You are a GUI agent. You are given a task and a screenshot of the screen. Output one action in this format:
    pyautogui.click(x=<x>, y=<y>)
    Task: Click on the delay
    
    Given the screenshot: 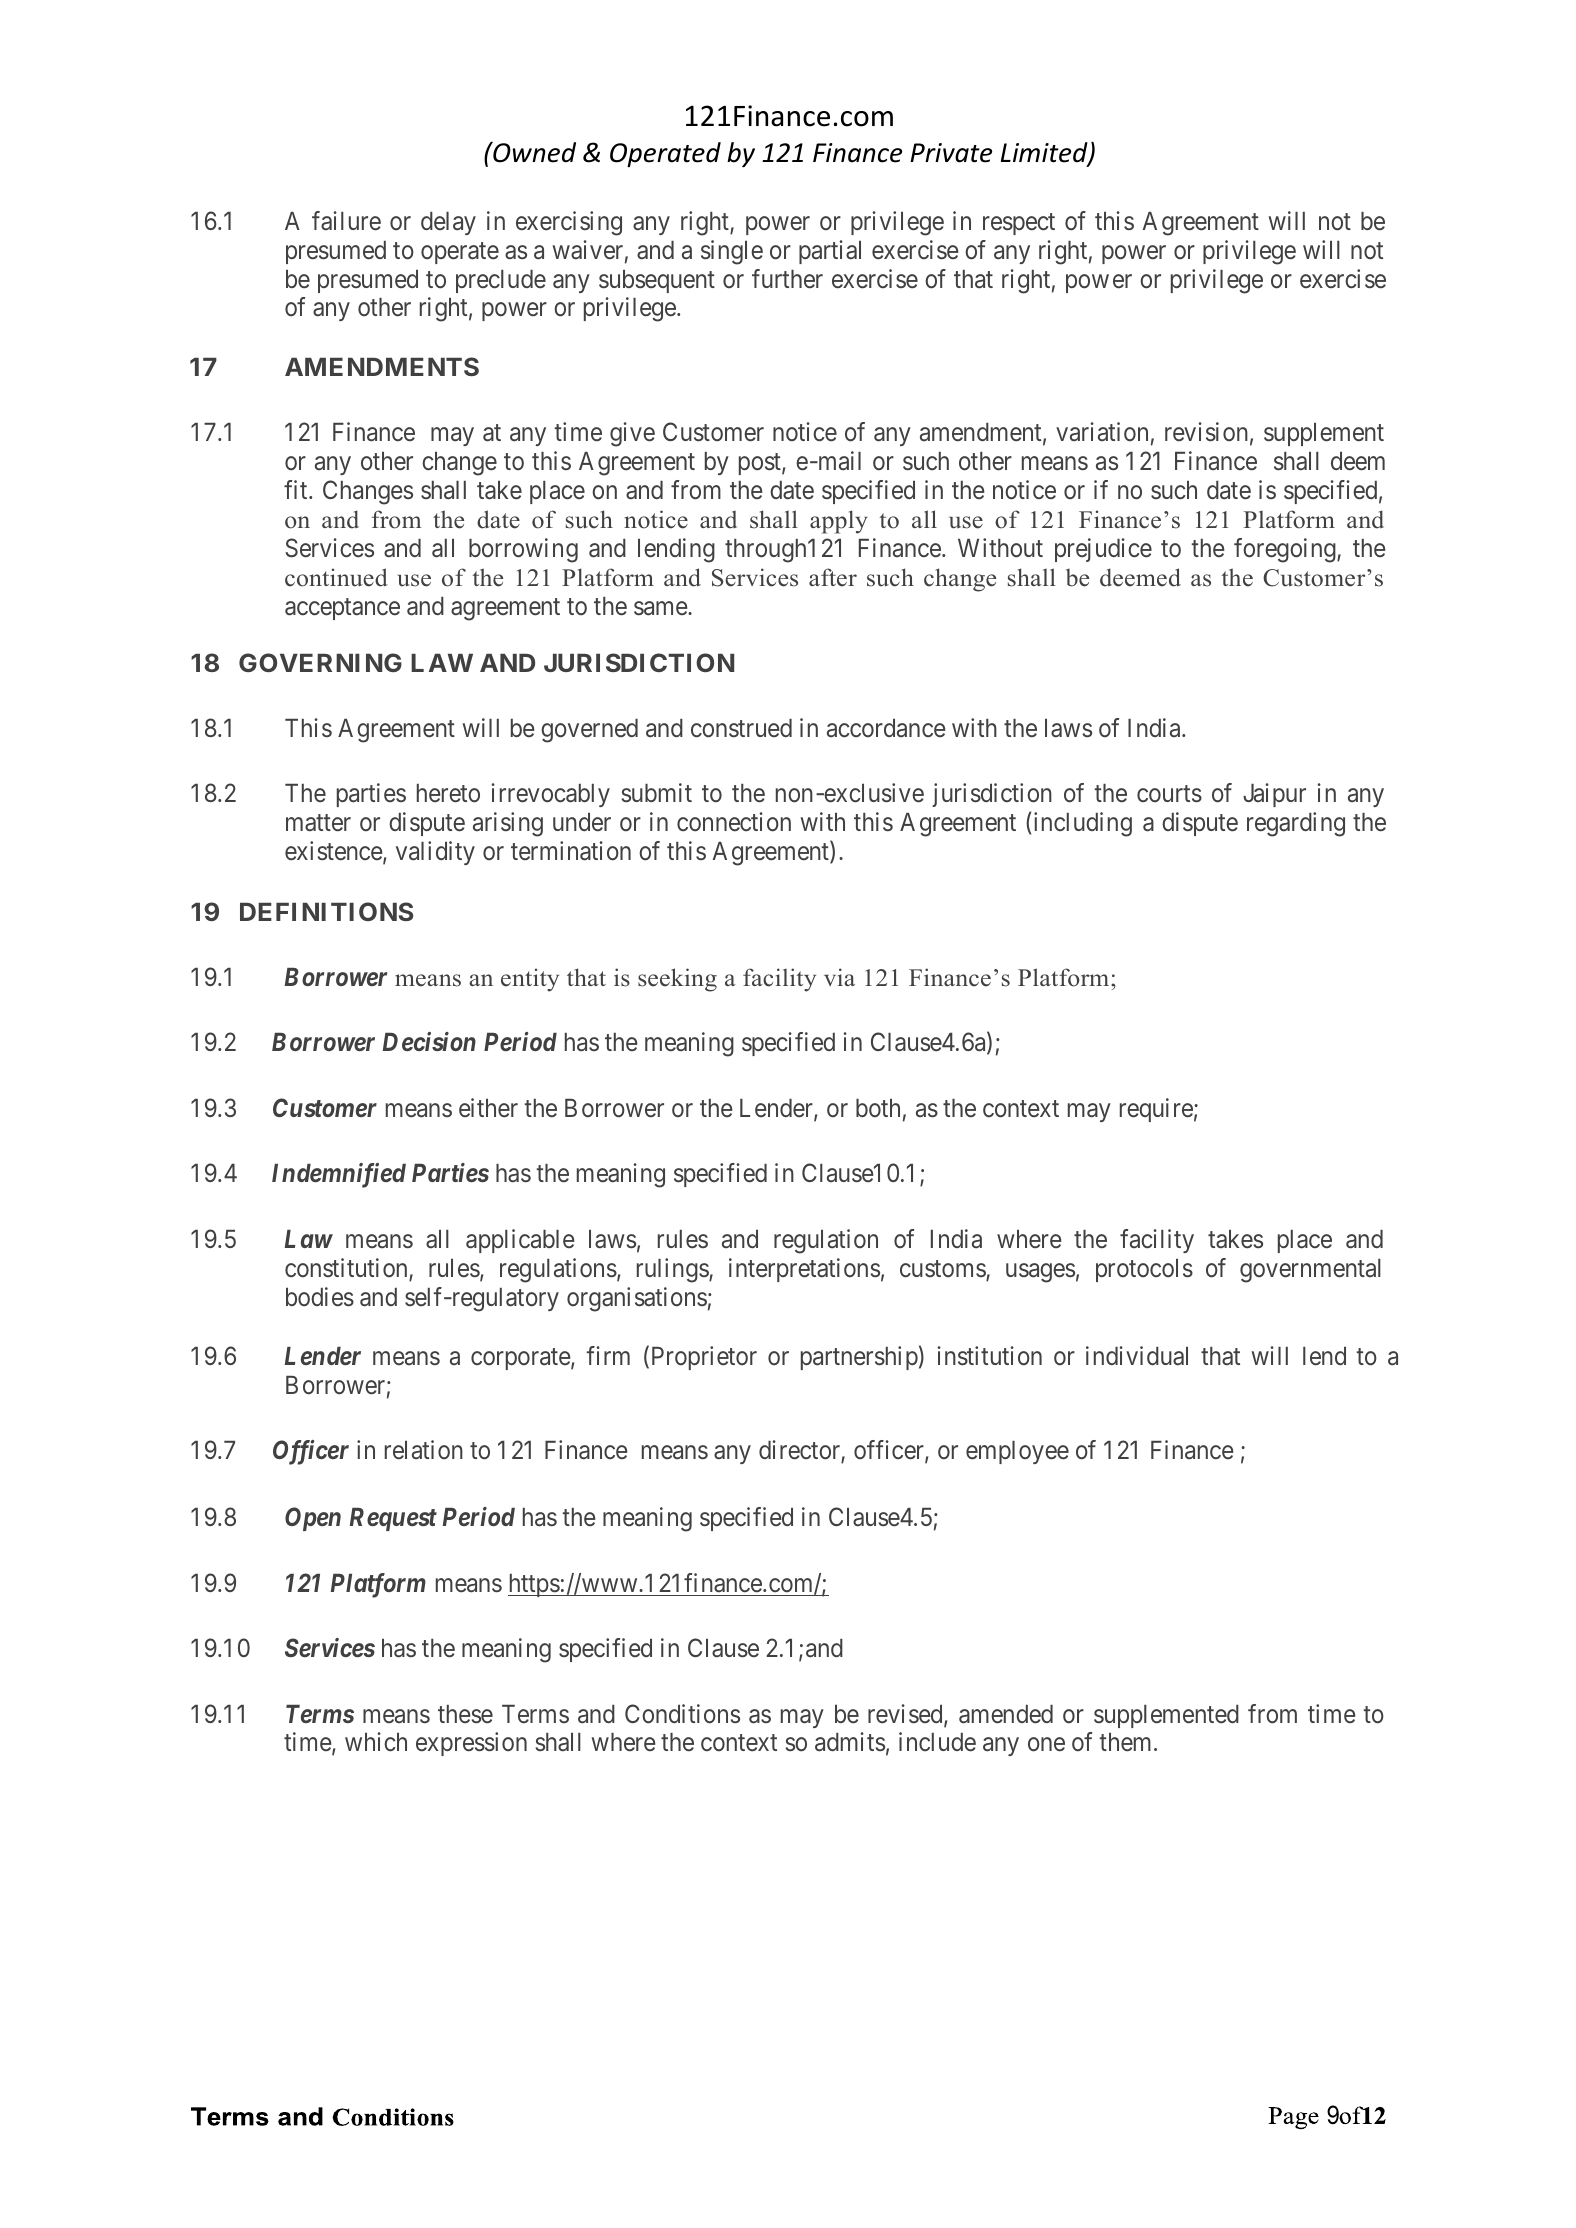 What is the action you would take?
    pyautogui.click(x=448, y=223)
